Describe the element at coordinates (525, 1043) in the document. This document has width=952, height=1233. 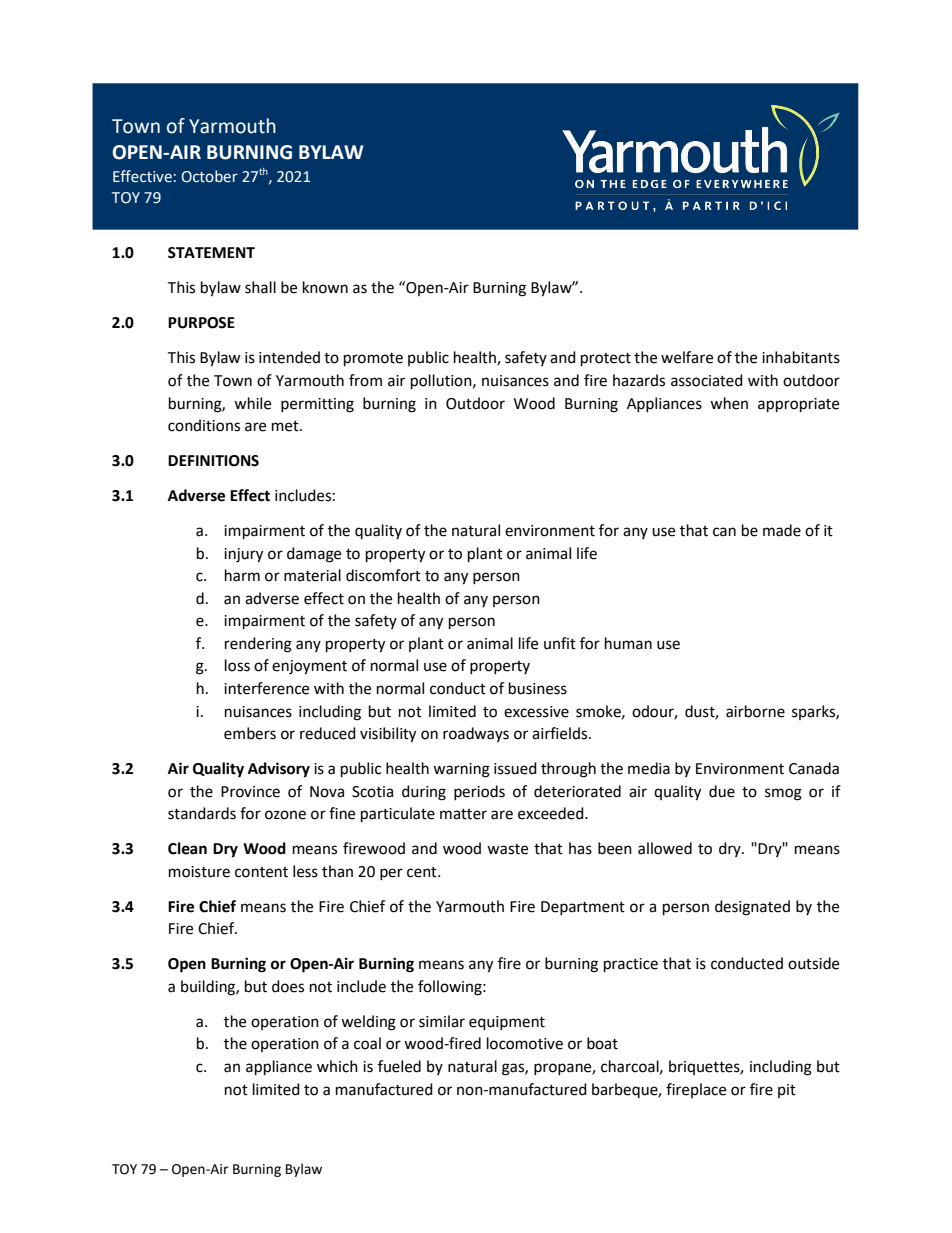
I see `locomotive` at that location.
